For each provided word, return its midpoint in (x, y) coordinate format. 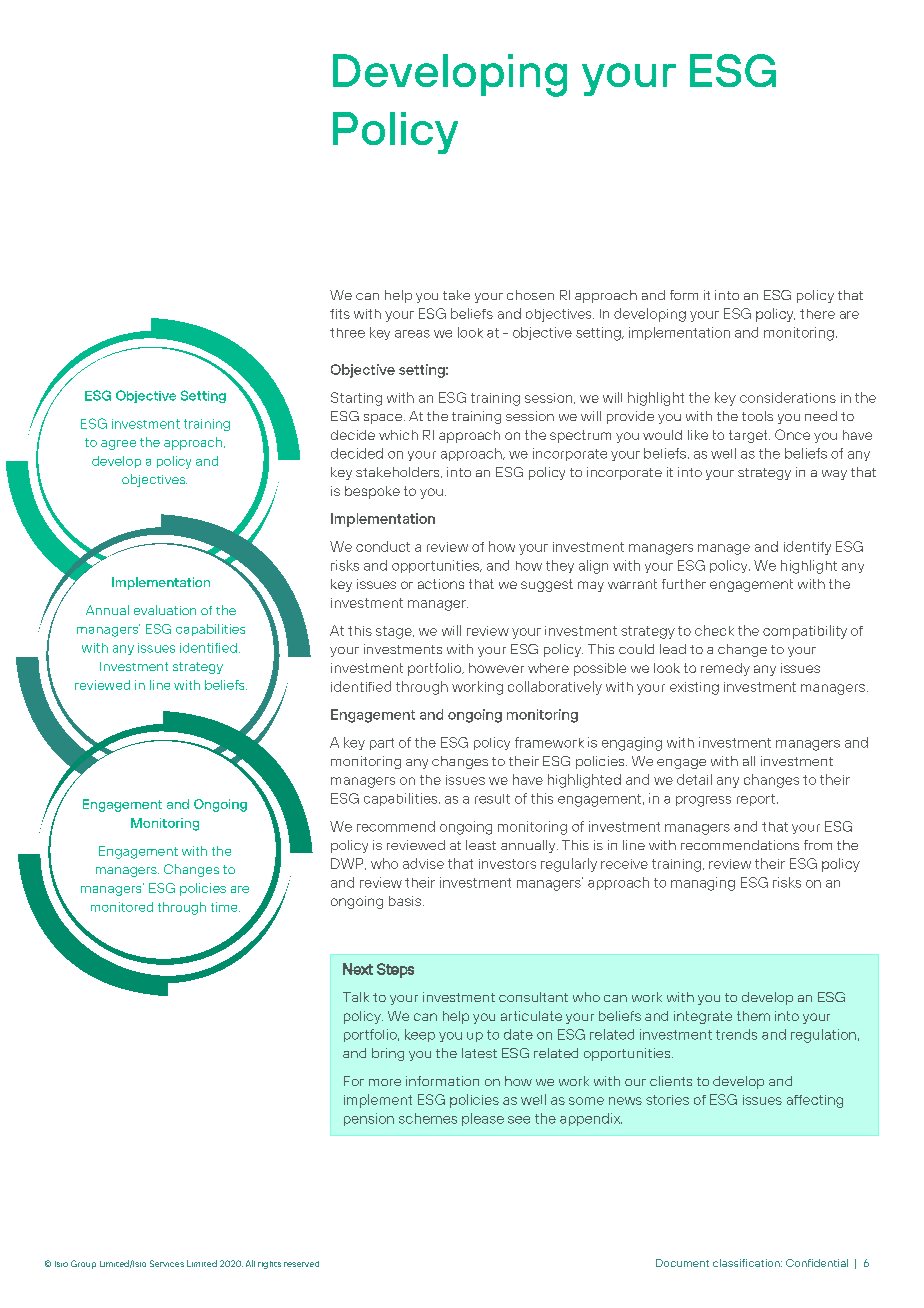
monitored (122, 907)
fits (340, 314)
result (492, 799)
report (756, 800)
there (817, 314)
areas (412, 334)
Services (167, 1263)
